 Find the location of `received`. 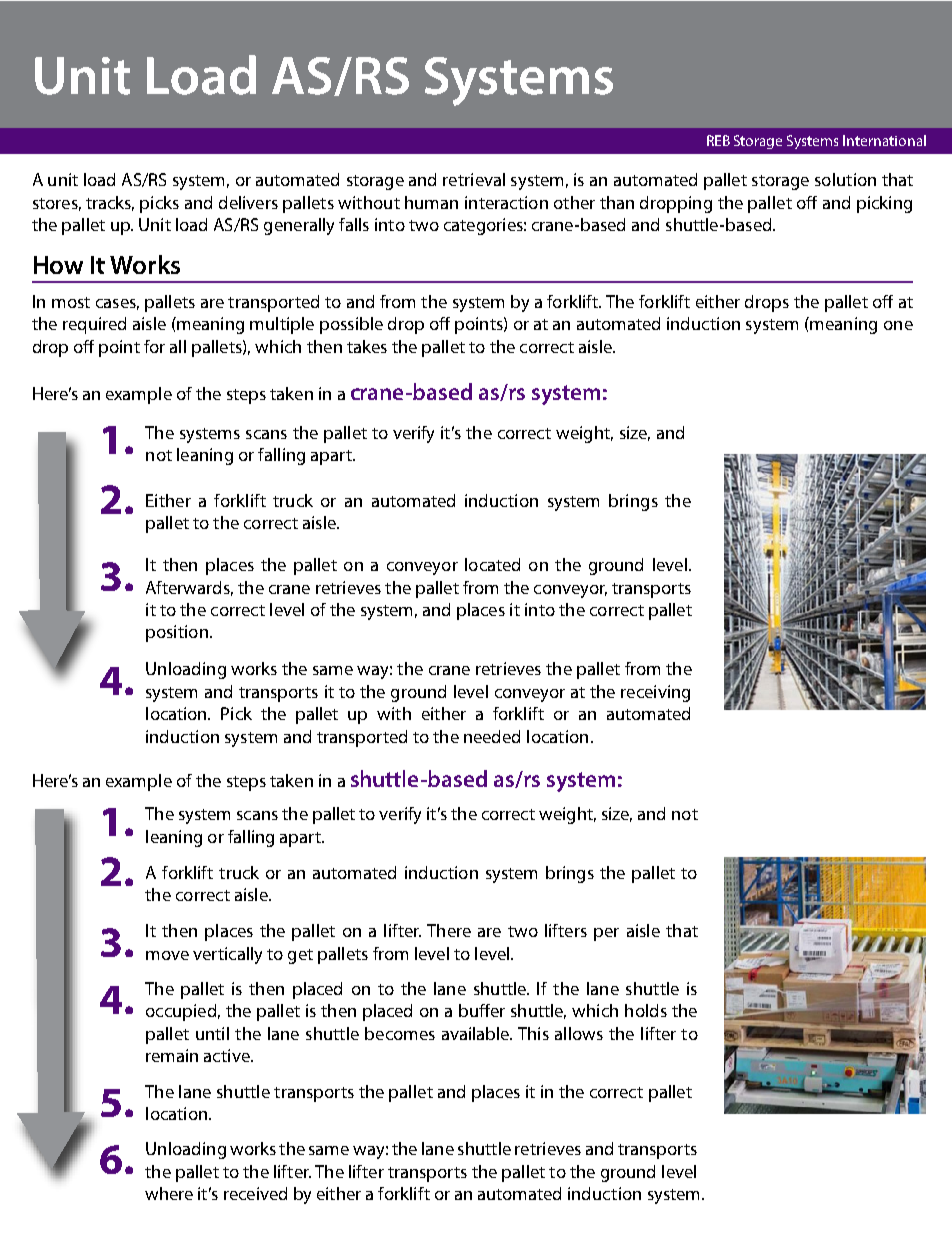

received is located at coordinates (255, 1193).
